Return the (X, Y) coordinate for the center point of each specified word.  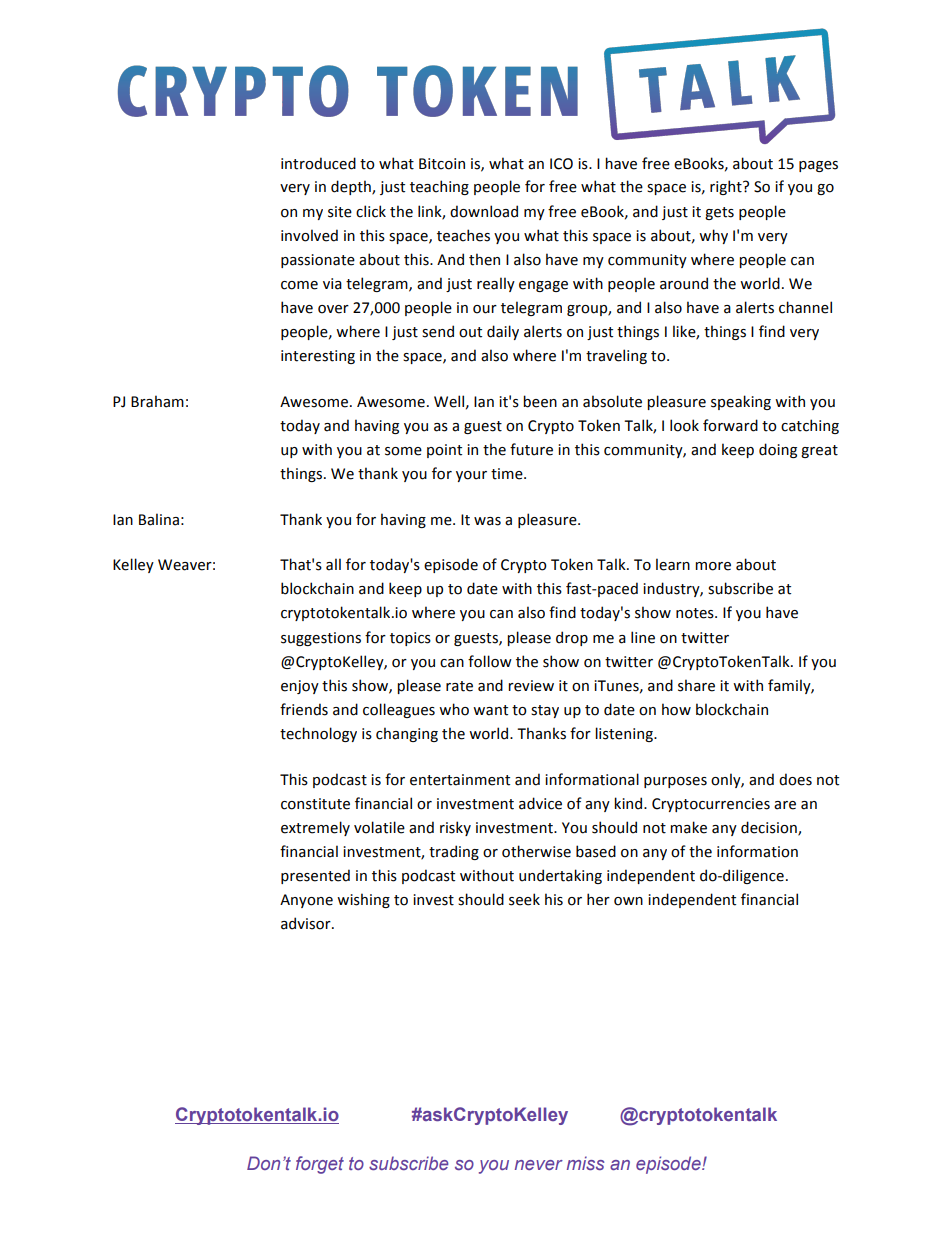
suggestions (321, 639)
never (539, 1165)
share (696, 685)
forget (320, 1165)
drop (572, 638)
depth (352, 187)
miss (585, 1163)
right (727, 187)
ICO (561, 164)
